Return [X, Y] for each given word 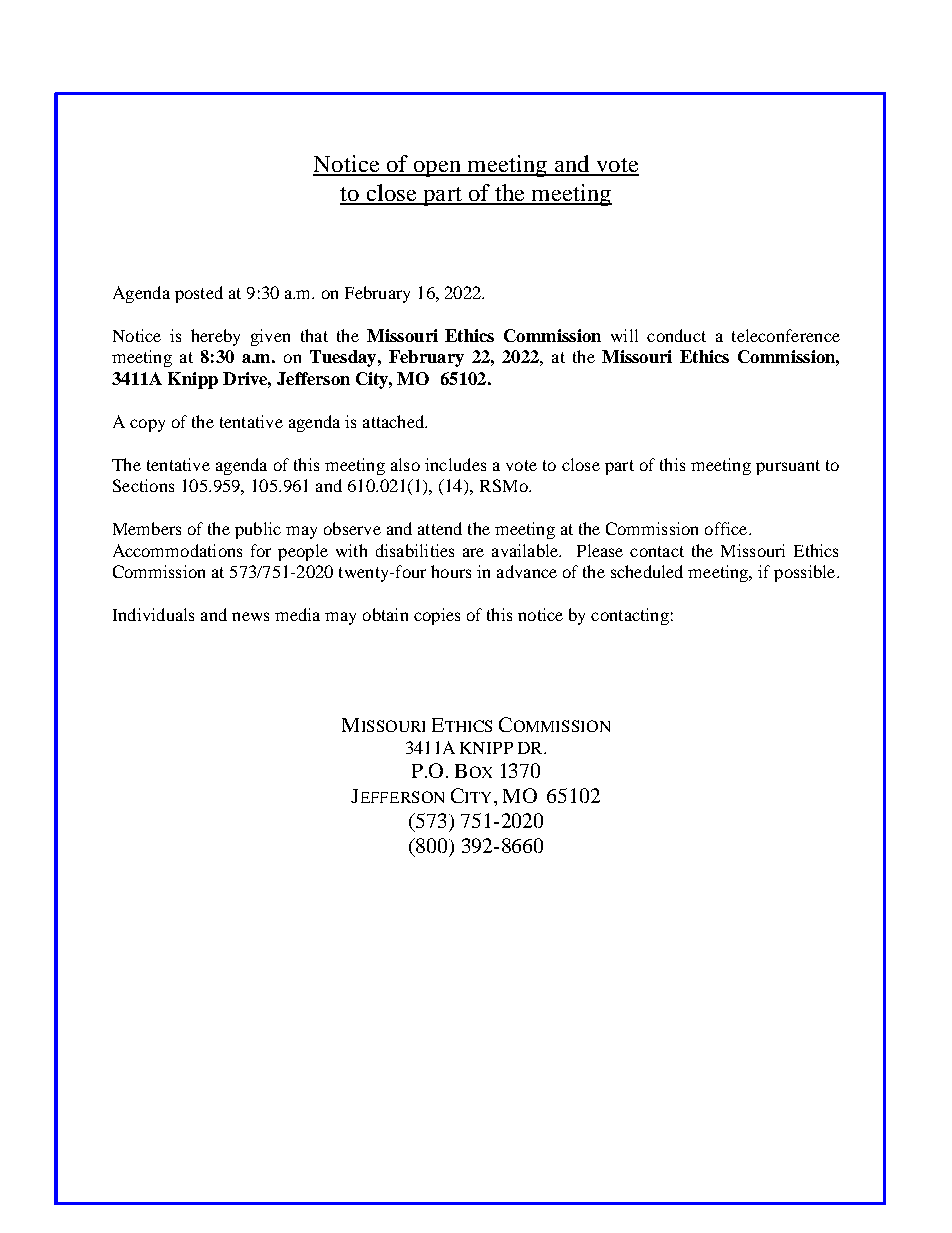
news [250, 616]
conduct [676, 335]
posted [199, 294]
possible [806, 573]
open [437, 169]
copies [437, 616]
